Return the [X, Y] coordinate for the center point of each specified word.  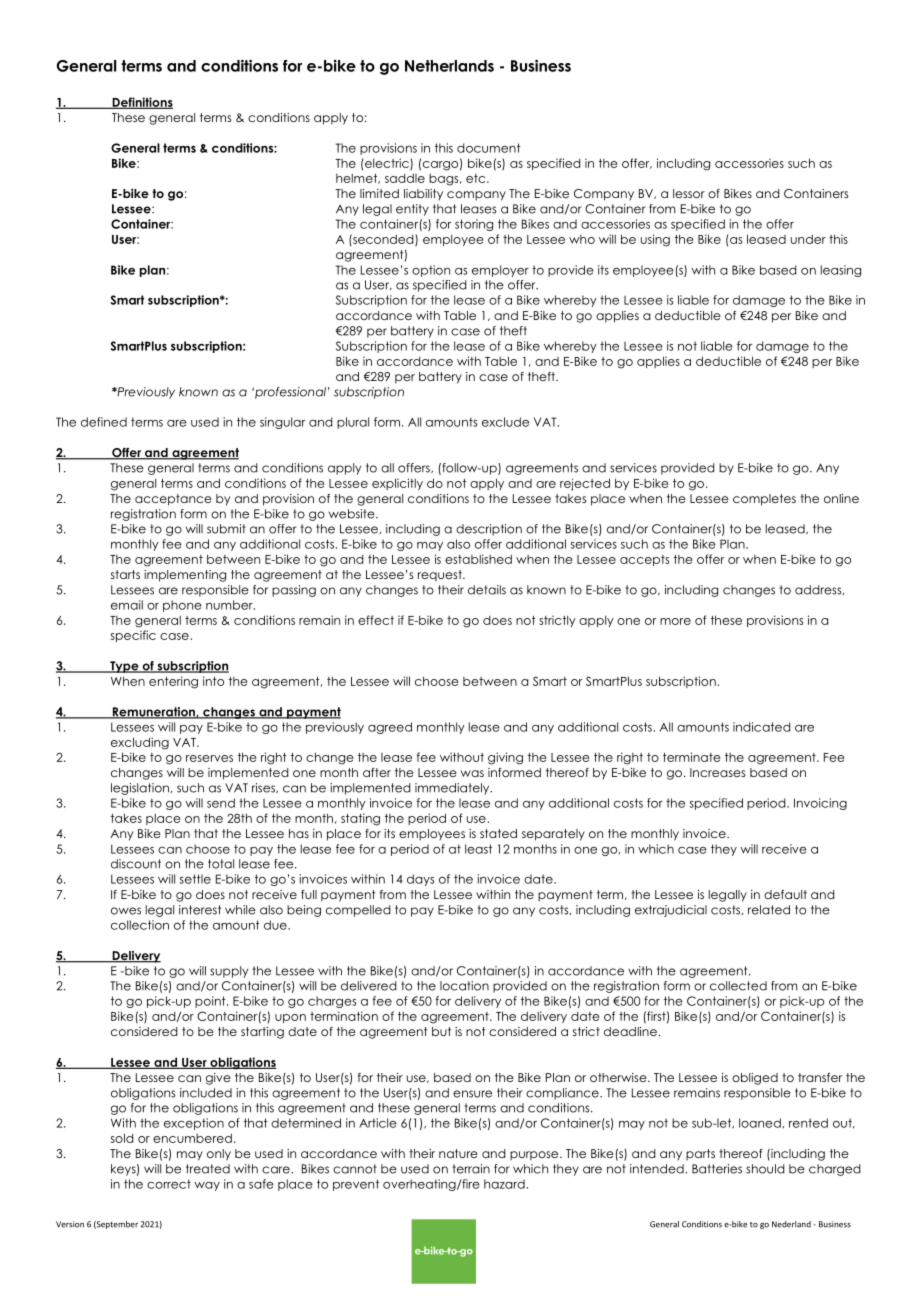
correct [169, 1184]
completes [764, 500]
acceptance [173, 500]
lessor [689, 193]
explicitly [397, 484]
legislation [141, 789]
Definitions [141, 103]
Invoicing [820, 804]
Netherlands [449, 66]
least [478, 849]
